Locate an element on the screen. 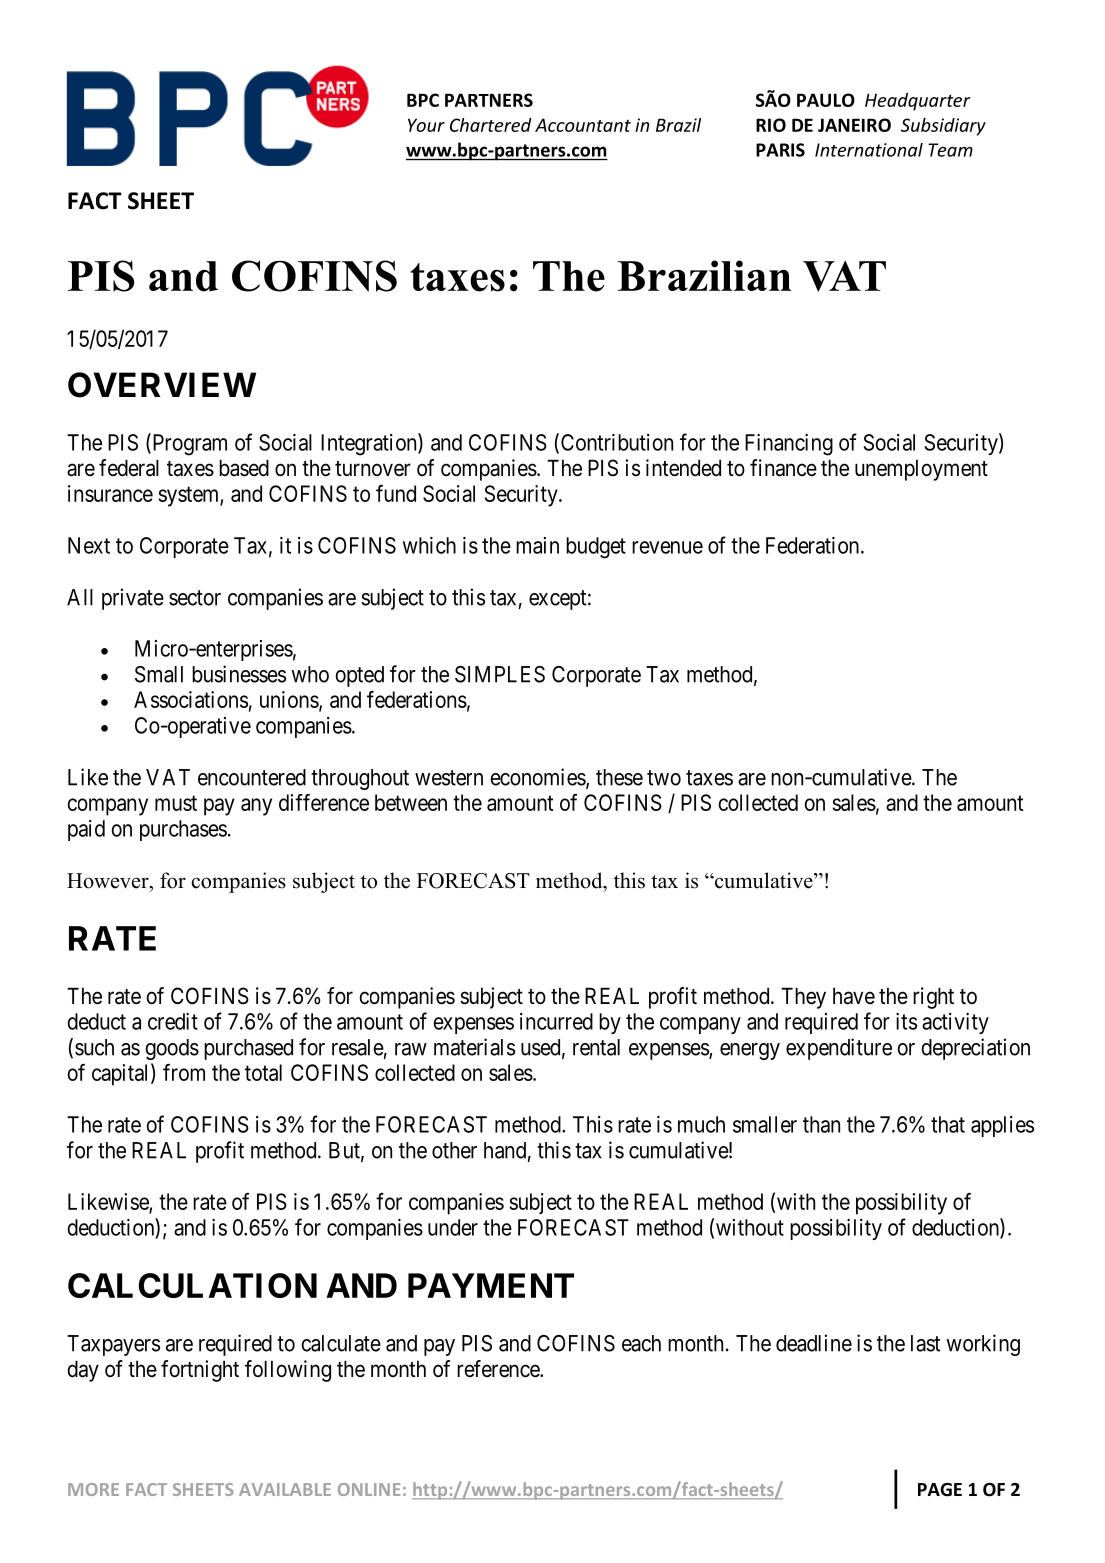 This screenshot has width=1105, height=1563. unemployment is located at coordinates (921, 470).
